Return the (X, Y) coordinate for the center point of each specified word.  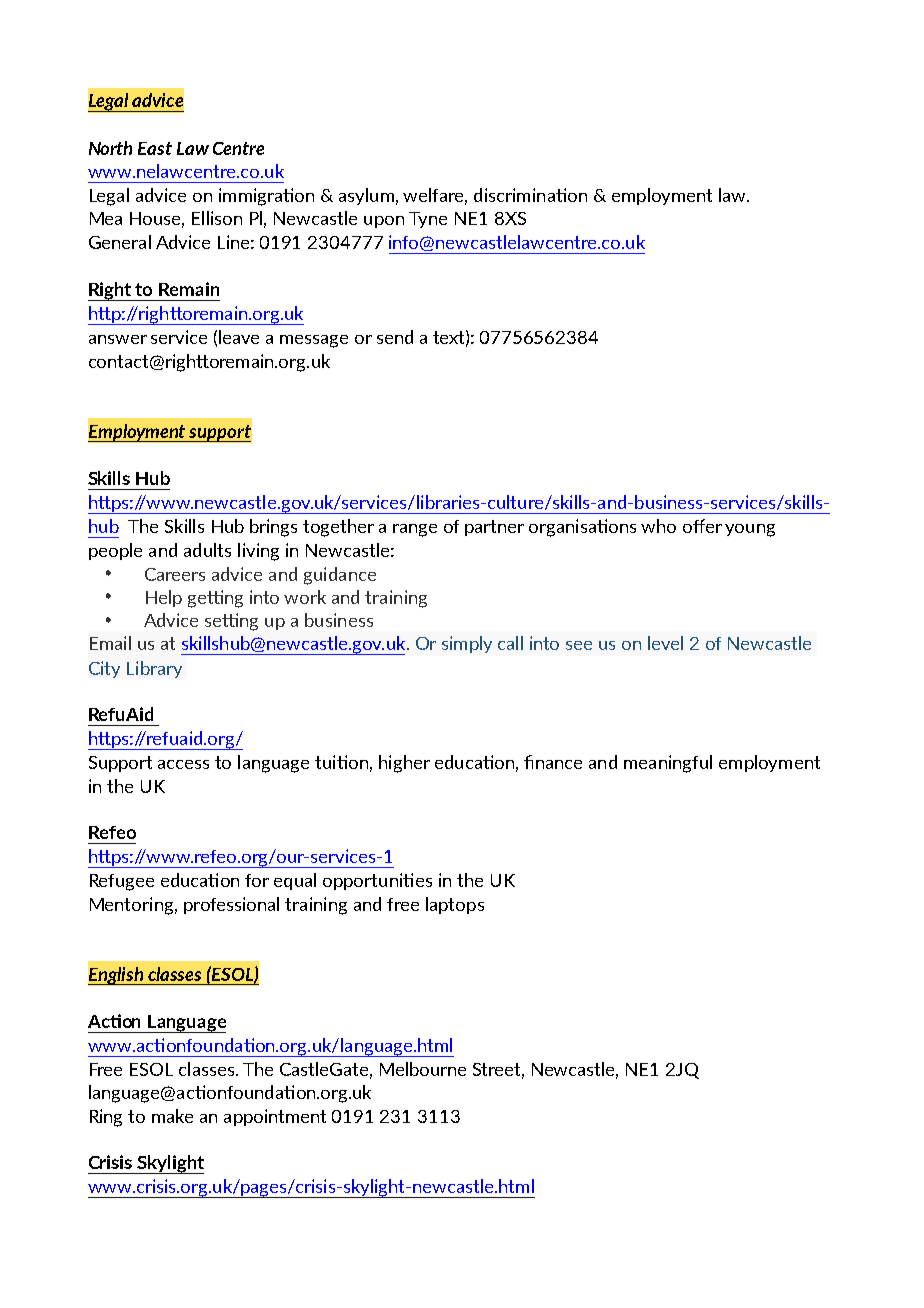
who (658, 526)
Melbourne (423, 1069)
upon (384, 222)
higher (404, 764)
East (155, 148)
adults (207, 550)
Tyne (428, 220)
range (415, 530)
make (172, 1116)
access (183, 764)
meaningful (668, 764)
